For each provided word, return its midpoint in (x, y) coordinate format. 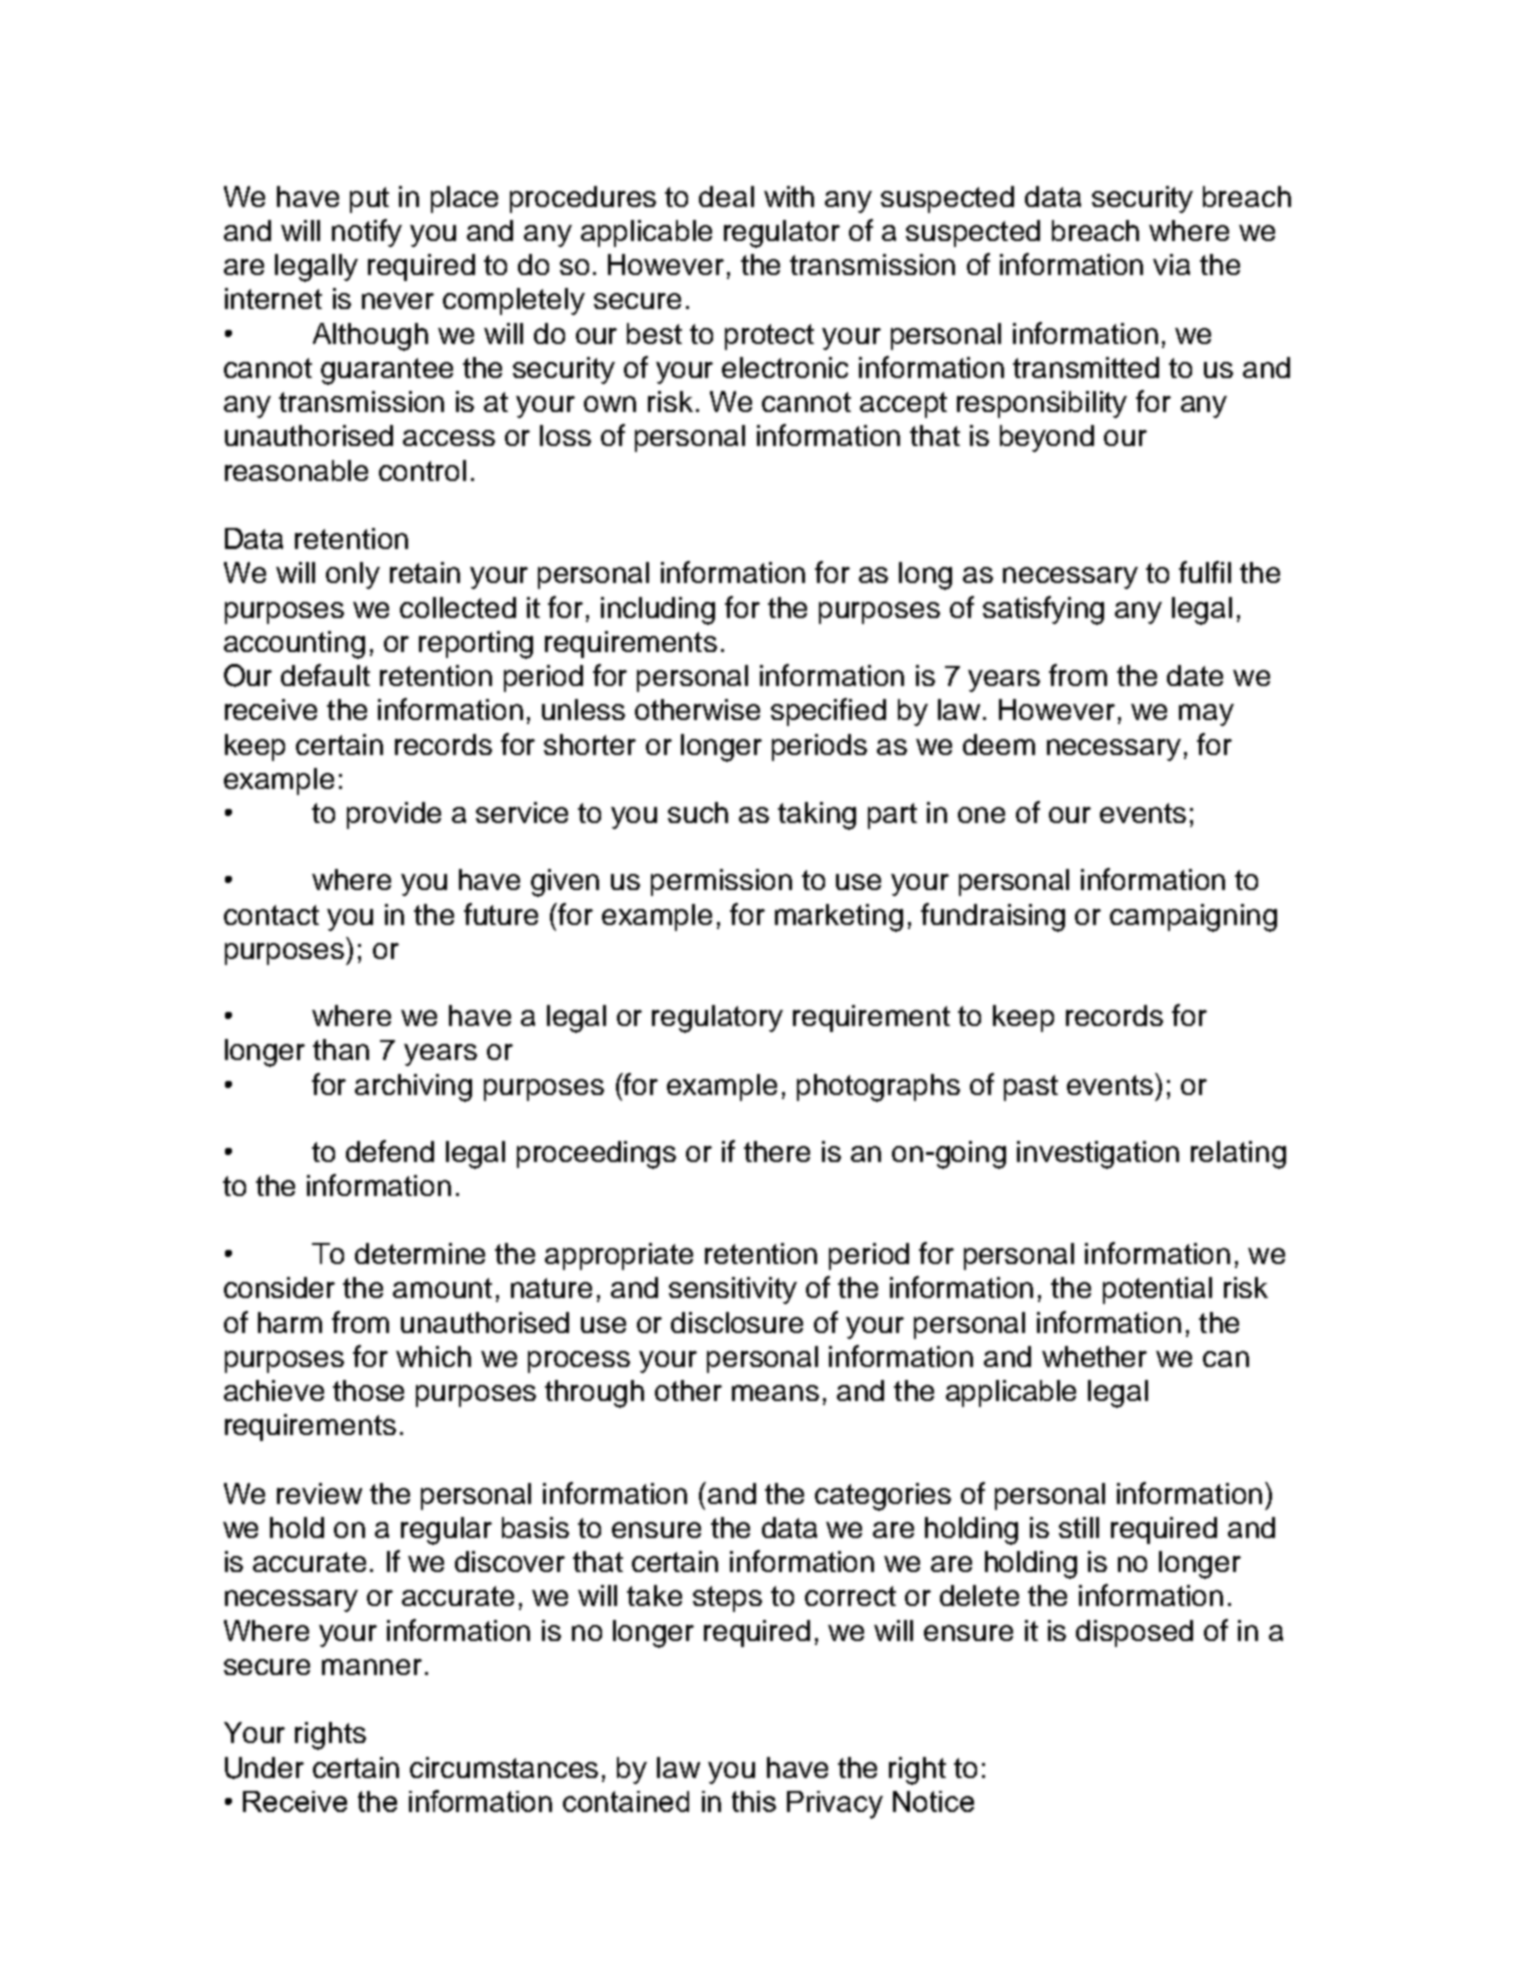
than (341, 1049)
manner (372, 1667)
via (1171, 264)
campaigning (1193, 918)
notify (367, 233)
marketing (839, 918)
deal (726, 196)
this (754, 1801)
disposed (1134, 1633)
